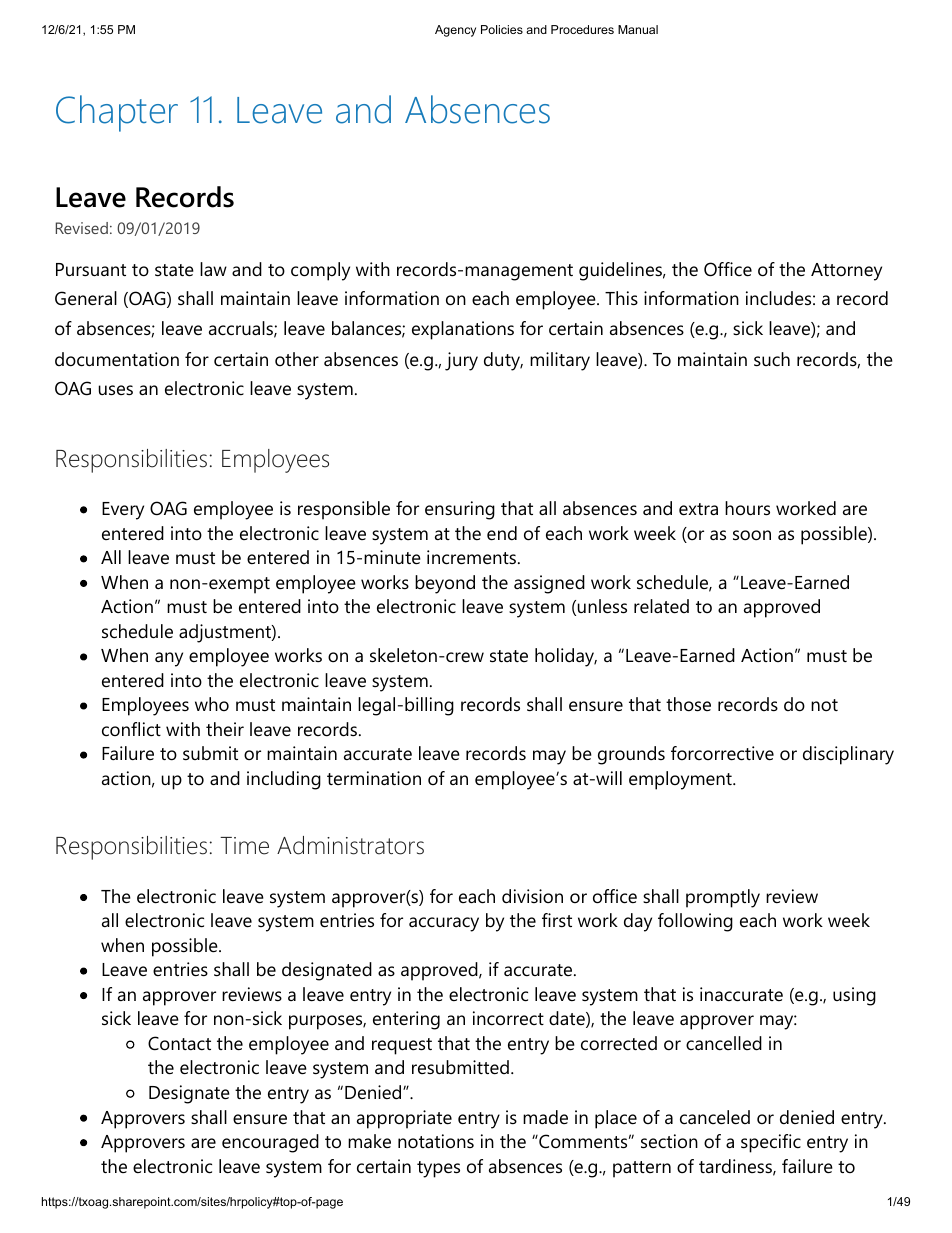 This image has height=1233, width=952. Describe the element at coordinates (461, 361) in the image. I see `jury` at that location.
